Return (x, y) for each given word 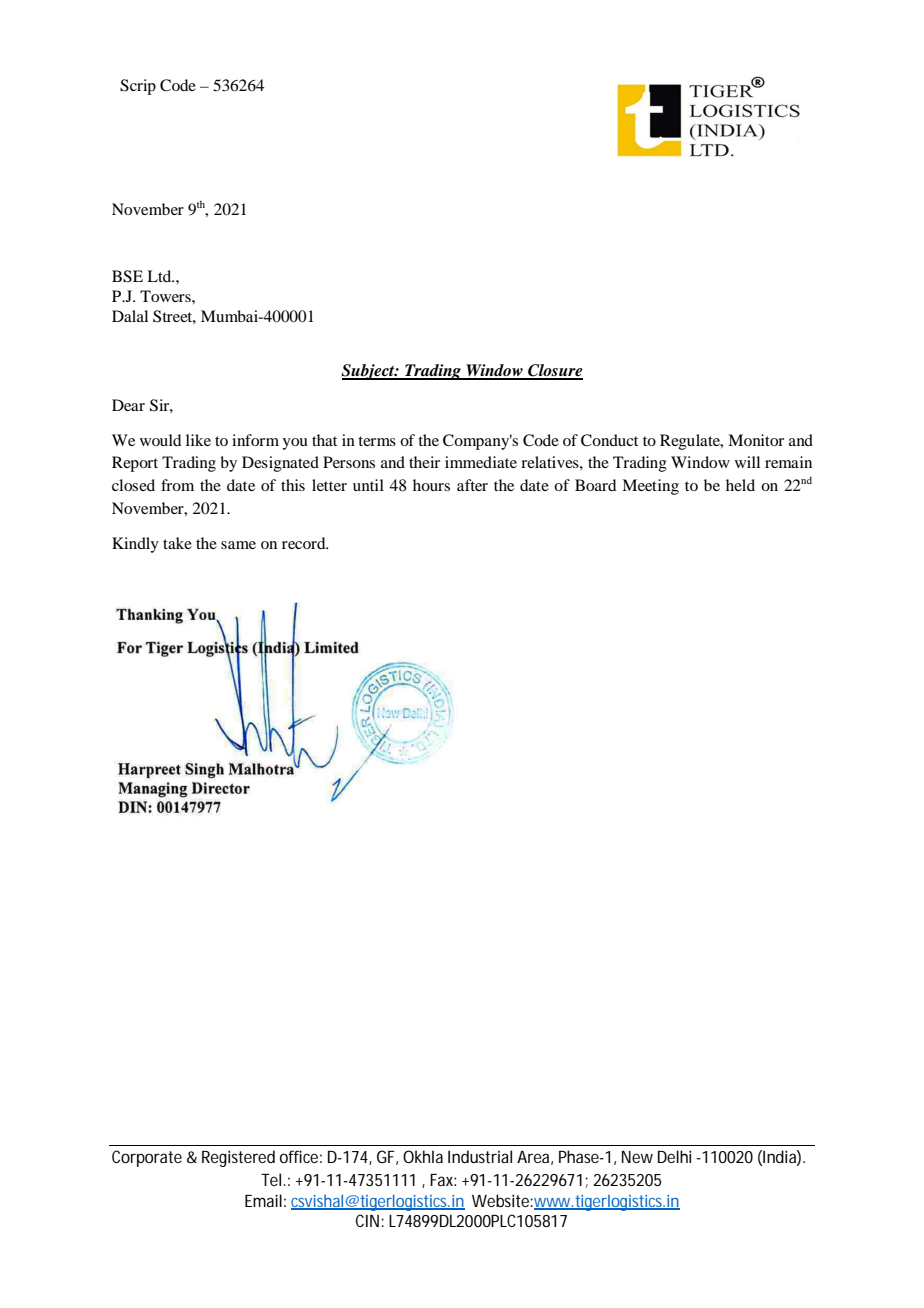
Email (263, 1200)
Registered (238, 1158)
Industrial (480, 1156)
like (198, 440)
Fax (443, 1180)
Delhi (674, 1156)
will (747, 462)
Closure (554, 371)
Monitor (756, 440)
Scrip (138, 87)
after (472, 485)
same (238, 545)
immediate (481, 462)
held (740, 485)
